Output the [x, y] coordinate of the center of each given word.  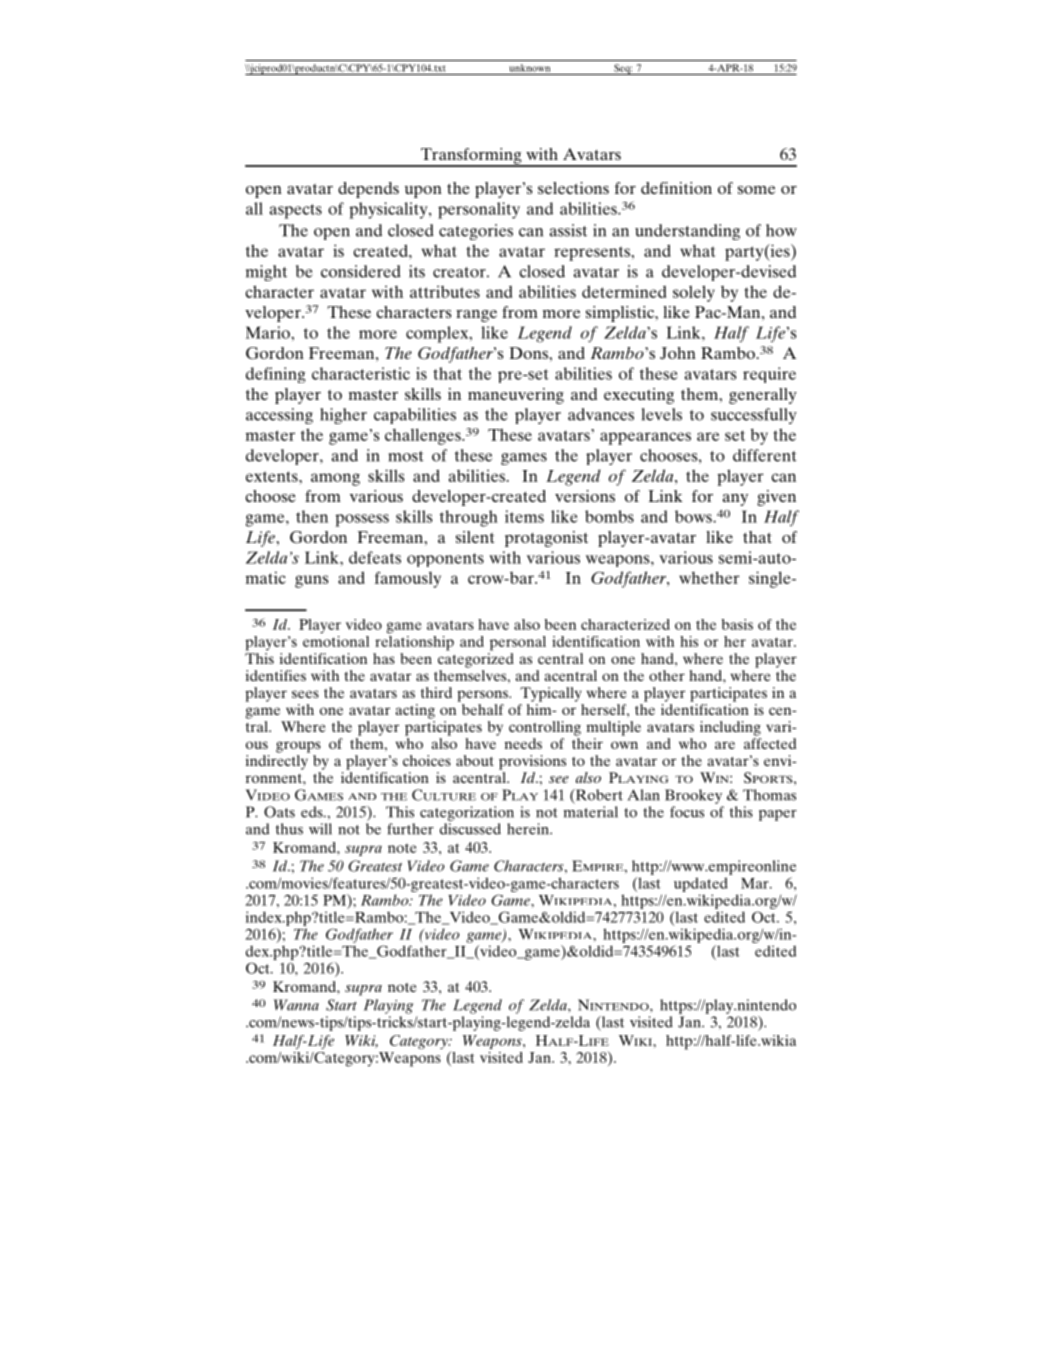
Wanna [296, 1005]
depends [368, 190]
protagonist [546, 539]
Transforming [471, 157]
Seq [622, 69]
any [735, 500]
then [312, 516]
